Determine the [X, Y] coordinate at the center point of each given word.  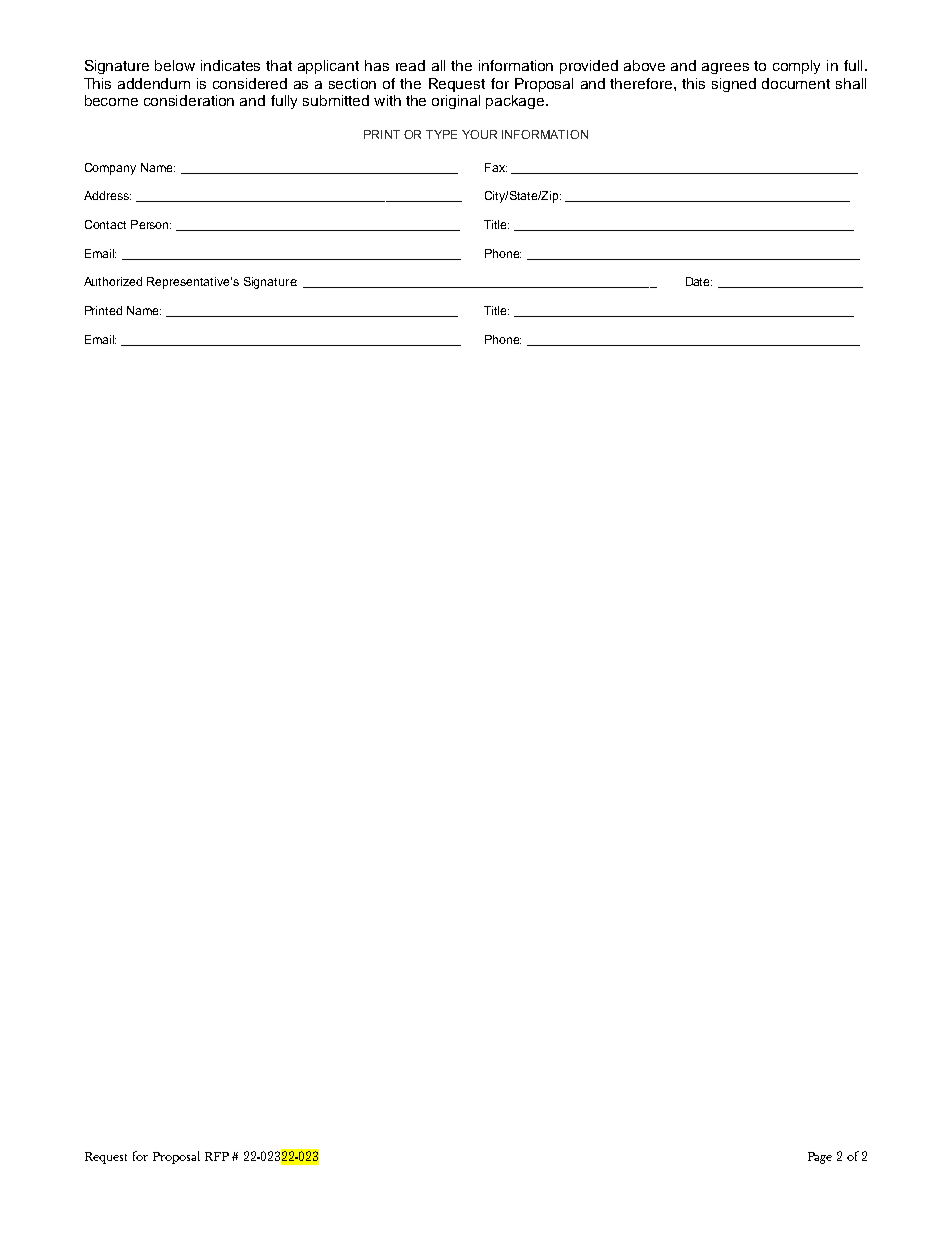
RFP [217, 1156]
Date [699, 281]
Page [820, 1158]
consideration [189, 100]
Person [151, 224]
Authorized [113, 281]
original [456, 102]
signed [734, 85]
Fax [496, 167]
